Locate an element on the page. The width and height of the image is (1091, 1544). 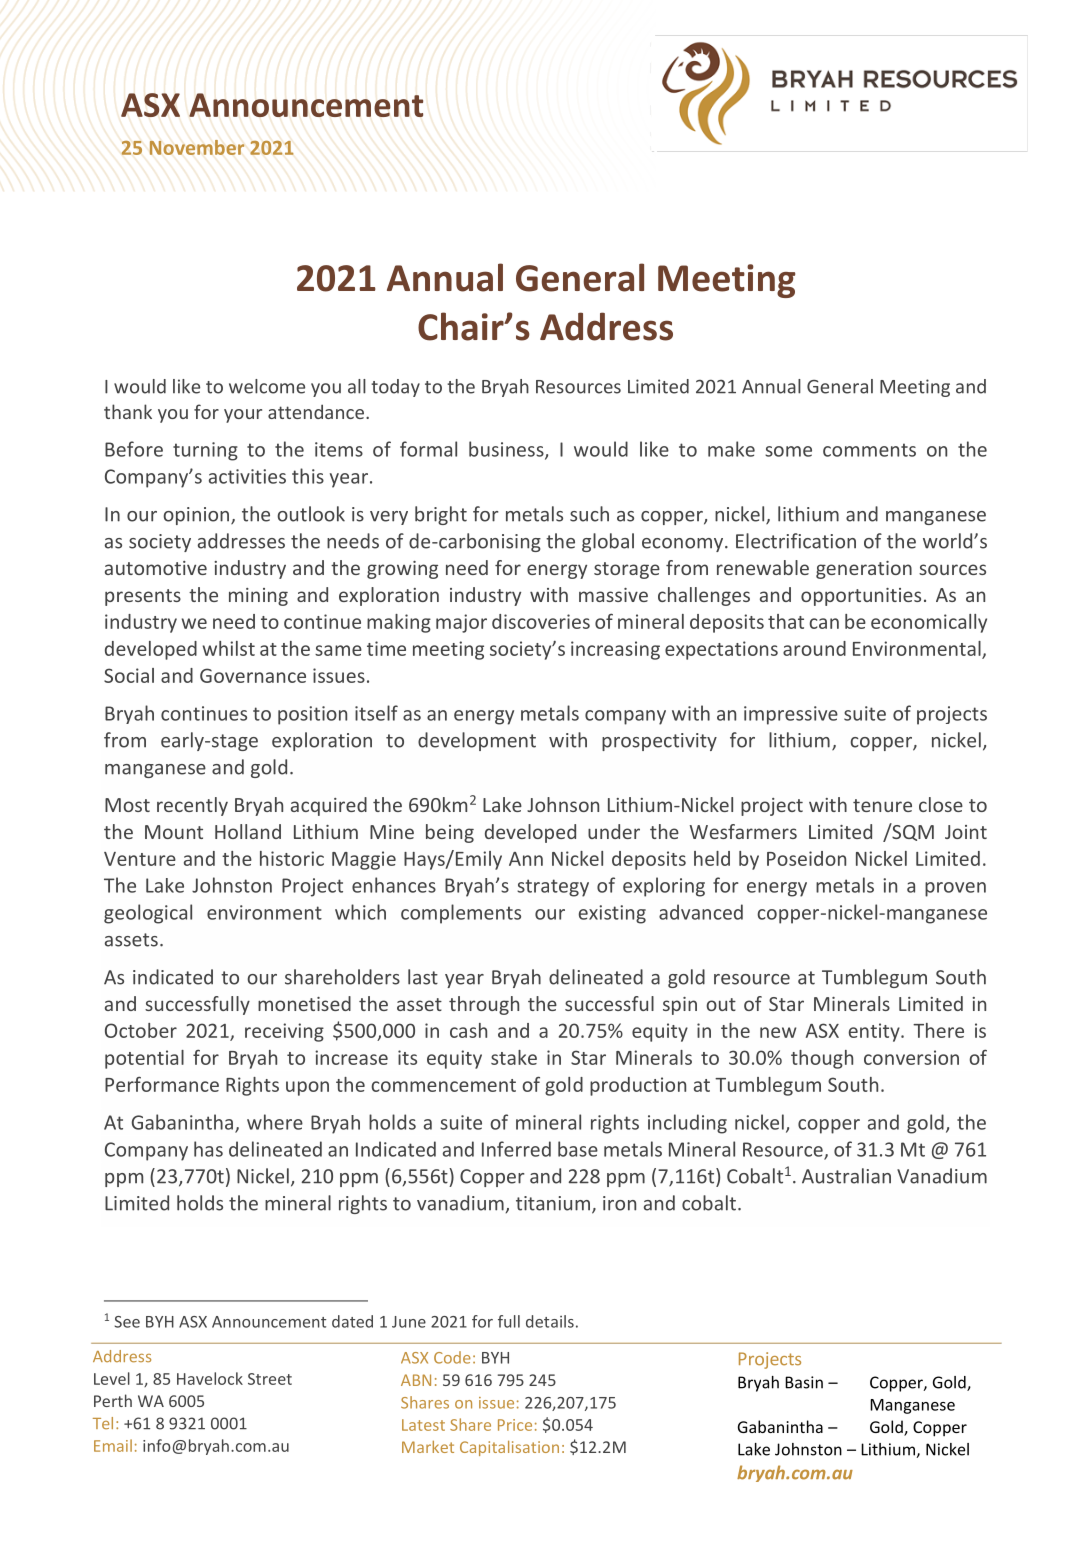
around is located at coordinates (814, 648).
